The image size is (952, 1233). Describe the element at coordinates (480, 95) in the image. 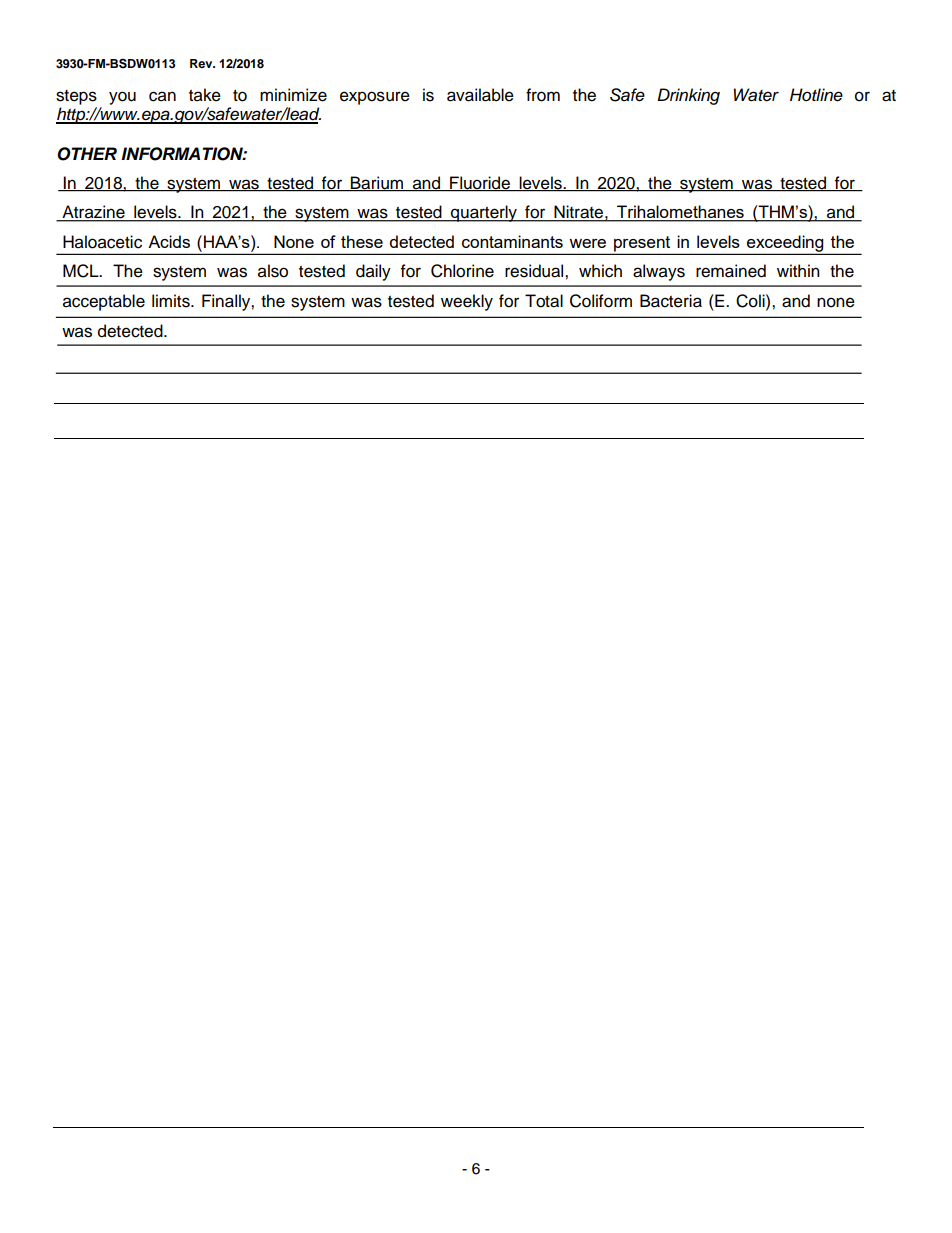

I see `available` at that location.
